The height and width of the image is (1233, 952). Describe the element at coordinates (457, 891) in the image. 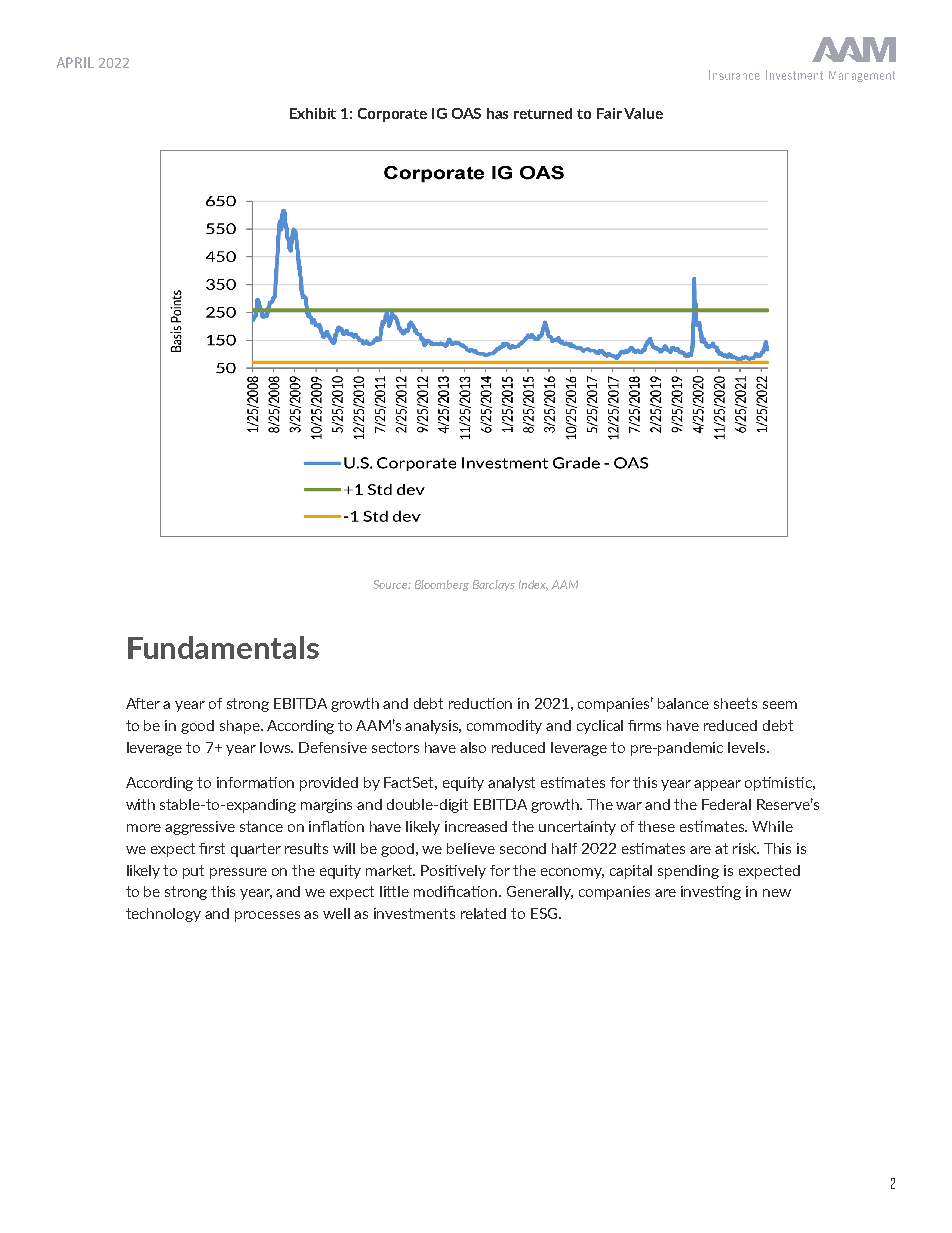

I see `modification` at that location.
